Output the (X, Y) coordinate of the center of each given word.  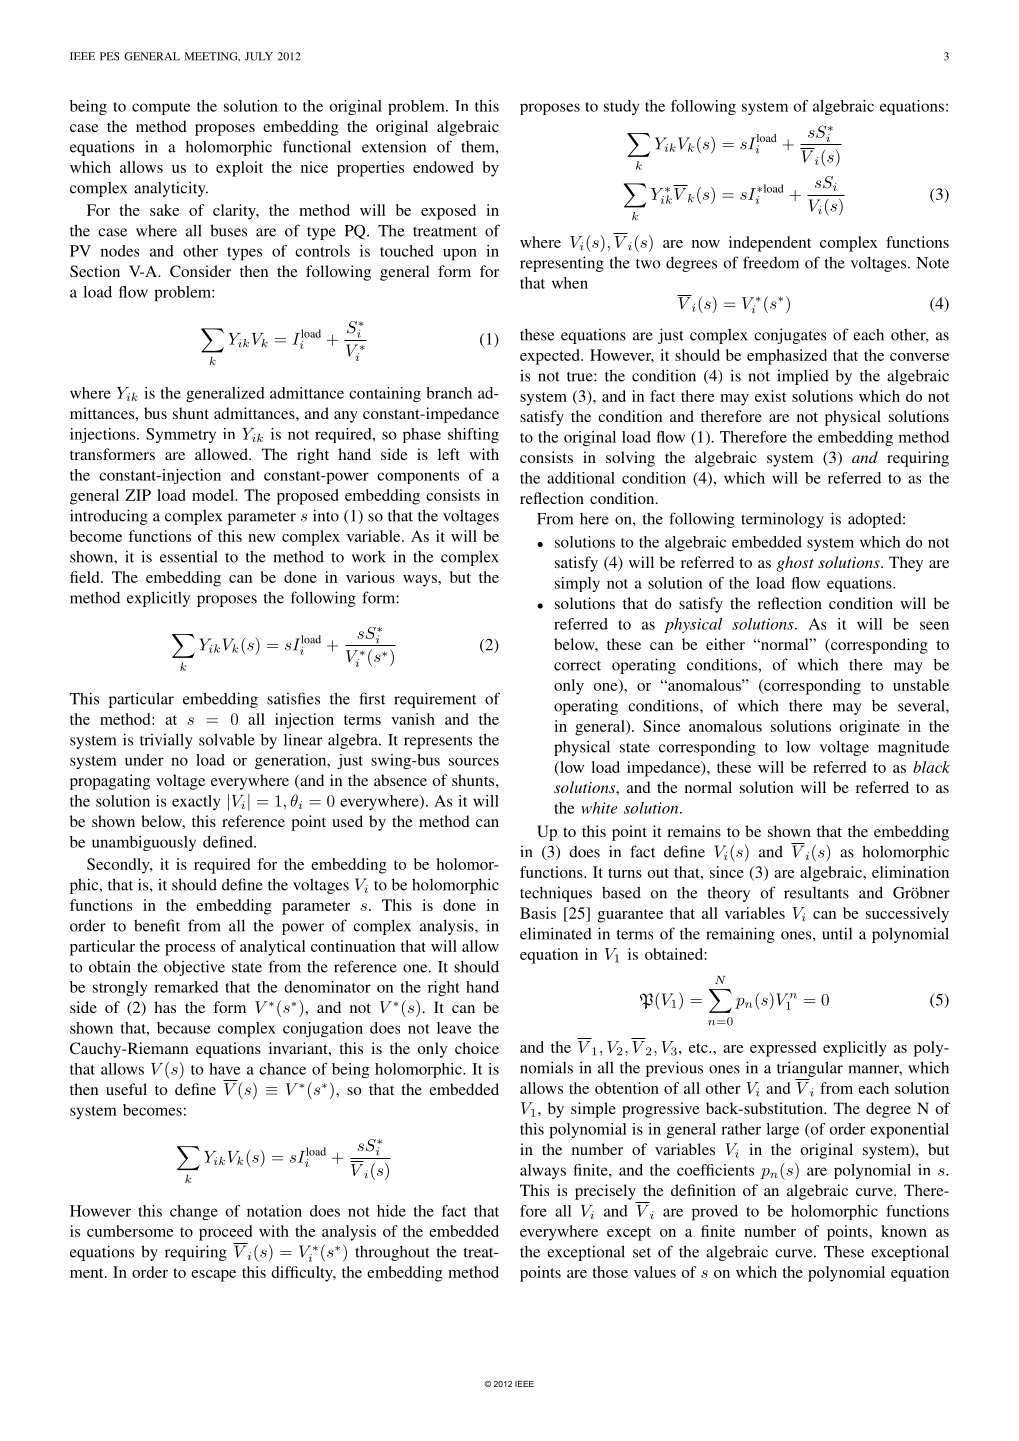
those (610, 1272)
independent (770, 244)
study (621, 107)
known (904, 1231)
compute (161, 108)
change (194, 1212)
